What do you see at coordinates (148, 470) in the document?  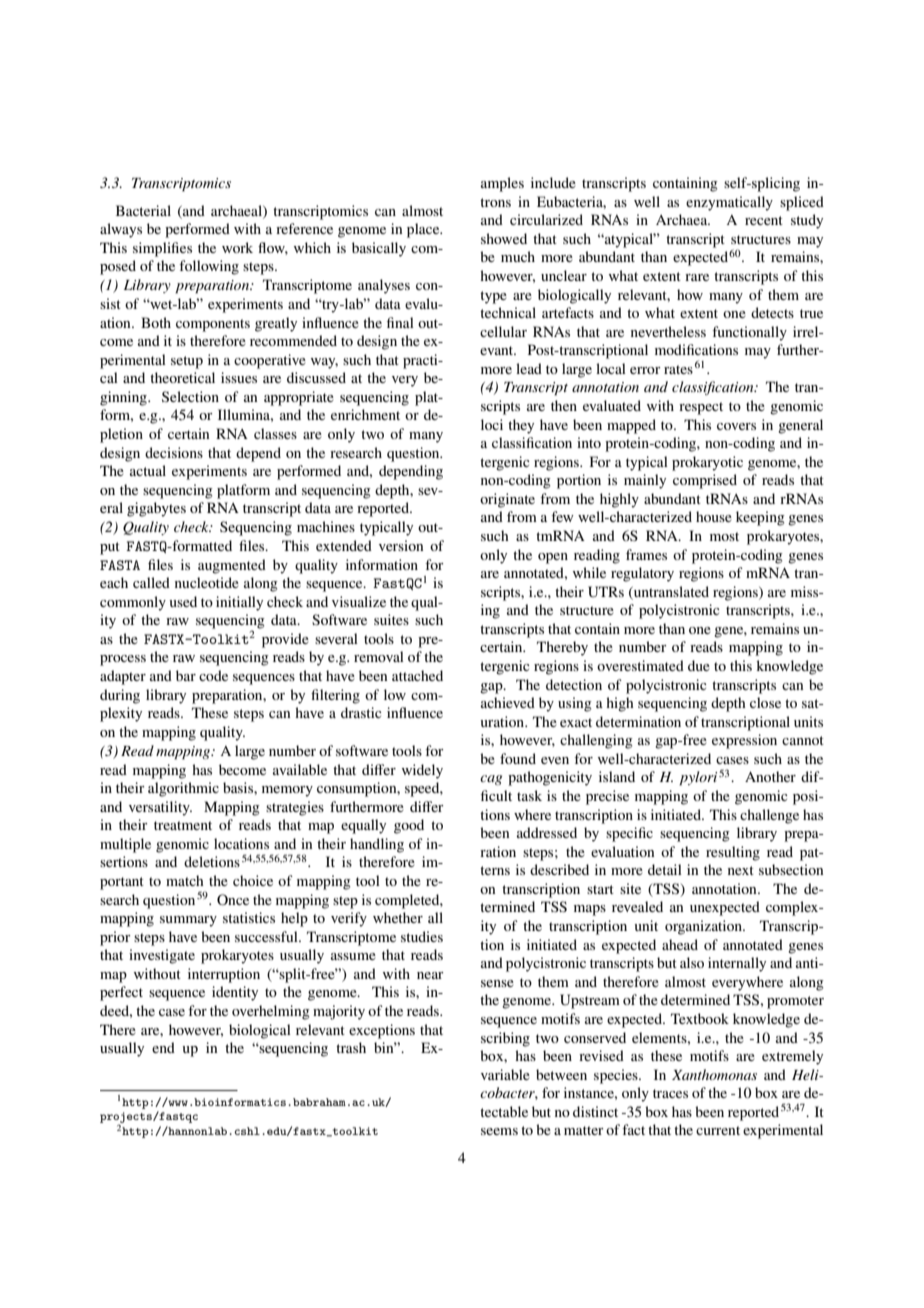 I see `actual` at bounding box center [148, 470].
